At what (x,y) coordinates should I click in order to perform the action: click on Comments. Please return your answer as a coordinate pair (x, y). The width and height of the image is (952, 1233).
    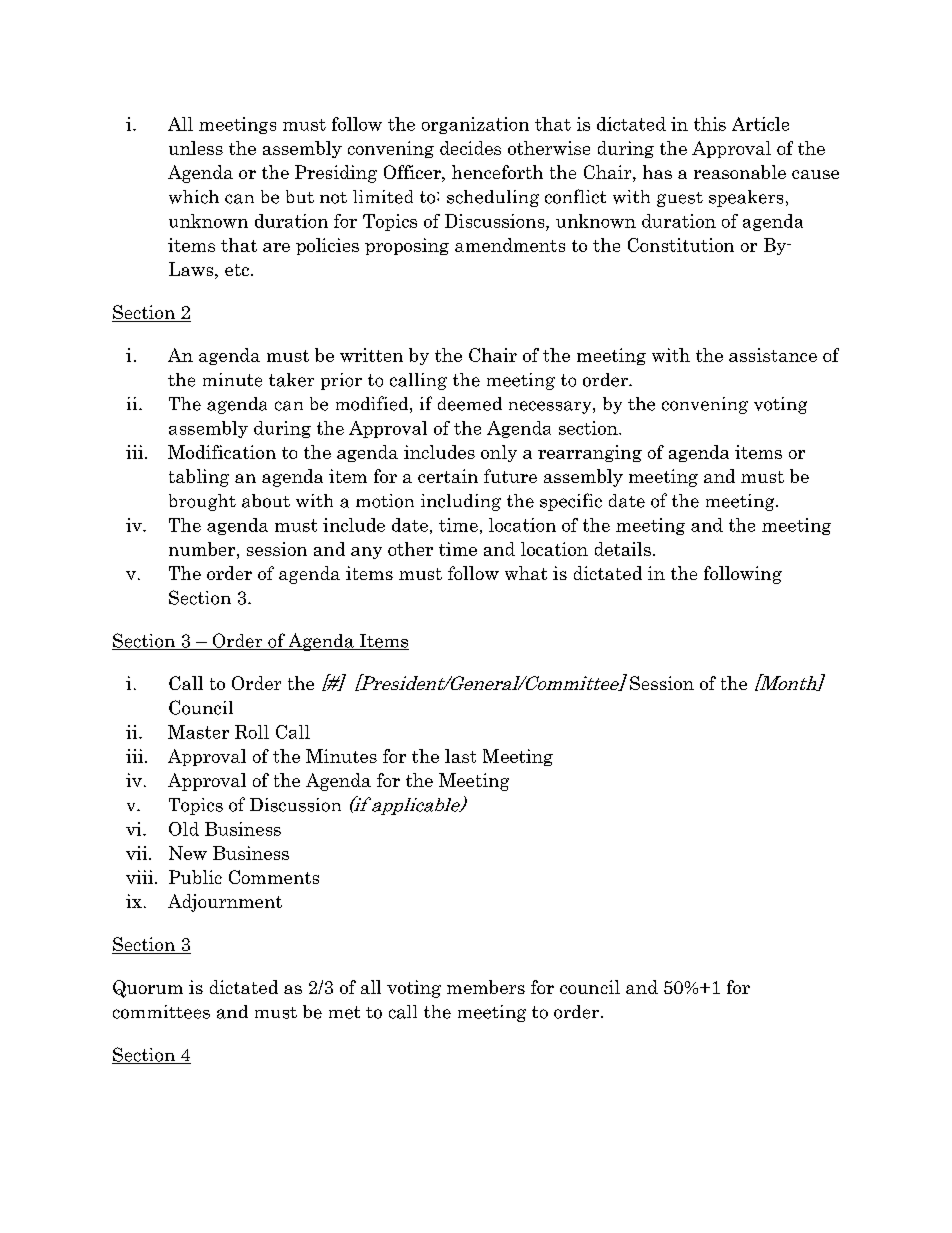
    Looking at the image, I should click on (274, 877).
